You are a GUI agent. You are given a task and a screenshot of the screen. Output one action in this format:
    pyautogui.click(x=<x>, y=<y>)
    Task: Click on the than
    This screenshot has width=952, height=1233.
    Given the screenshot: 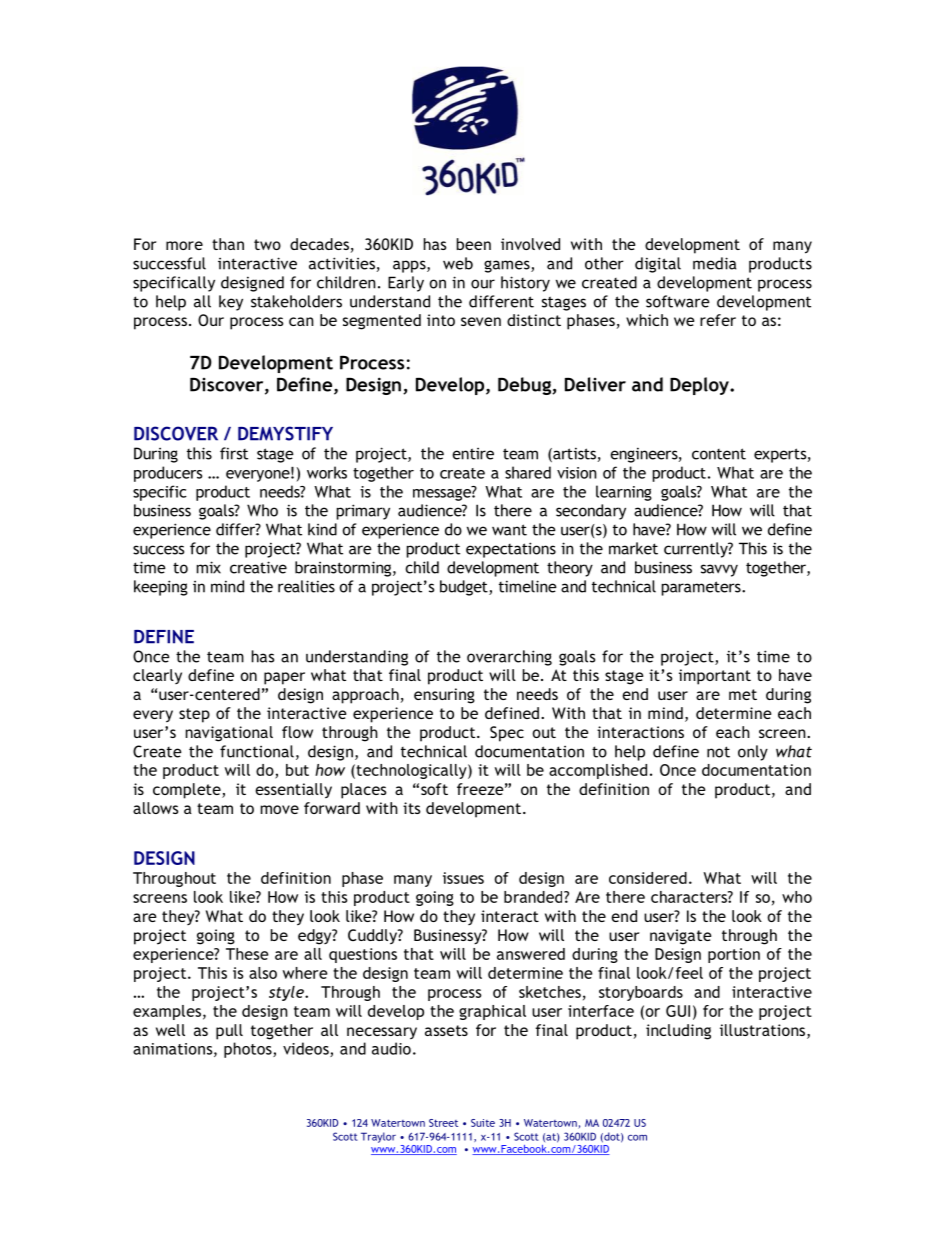 What is the action you would take?
    pyautogui.click(x=228, y=244)
